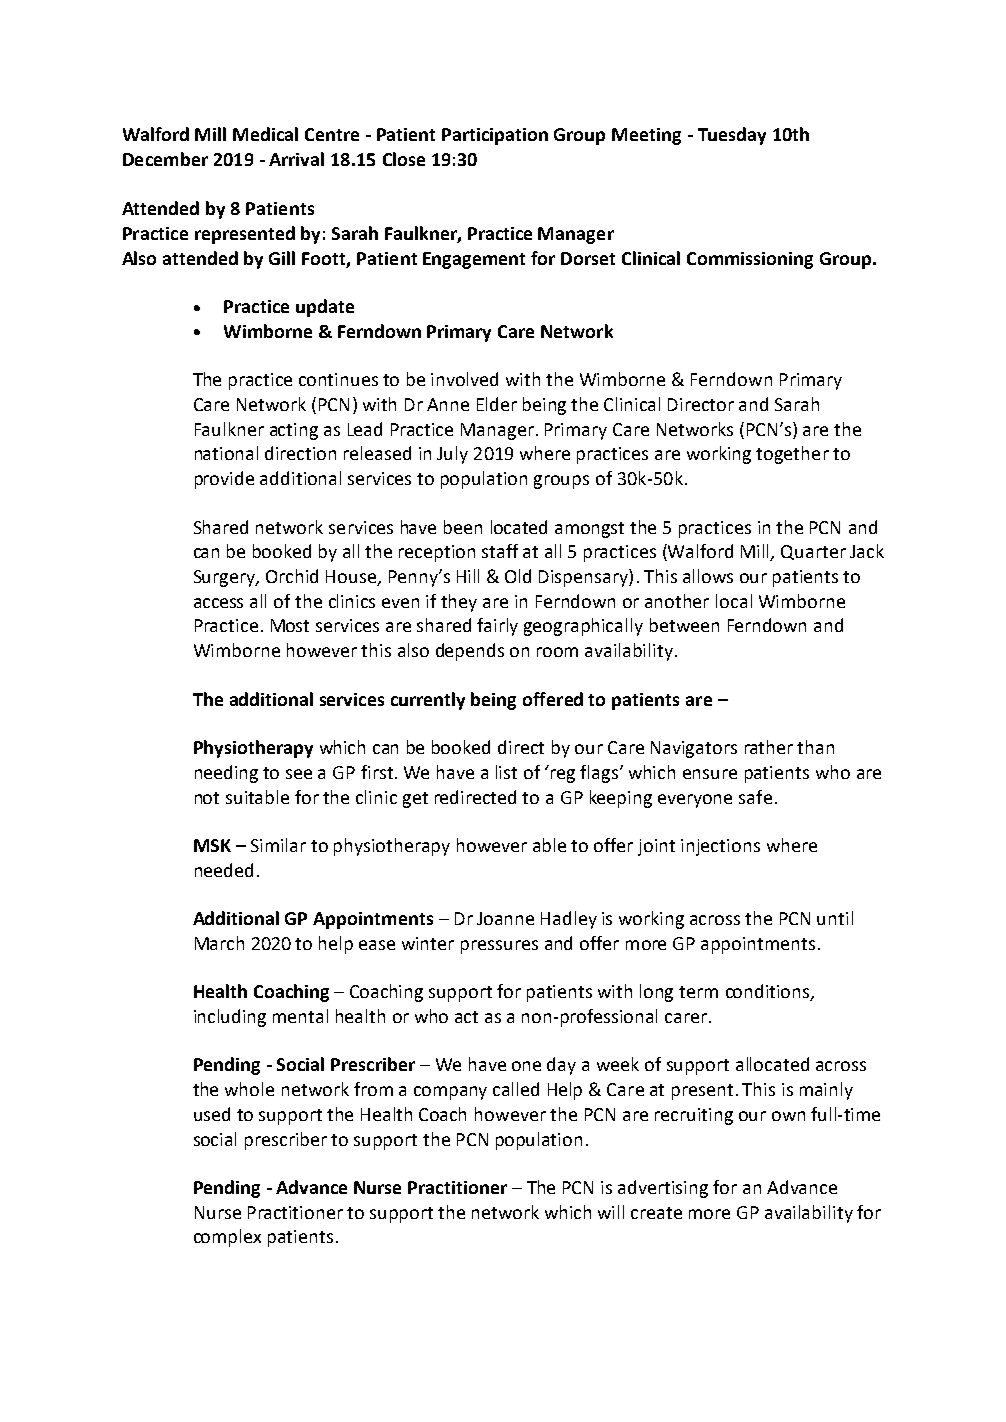 Image resolution: width=1006 pixels, height=1422 pixels. What do you see at coordinates (732, 136) in the screenshot?
I see `Tuesday` at bounding box center [732, 136].
